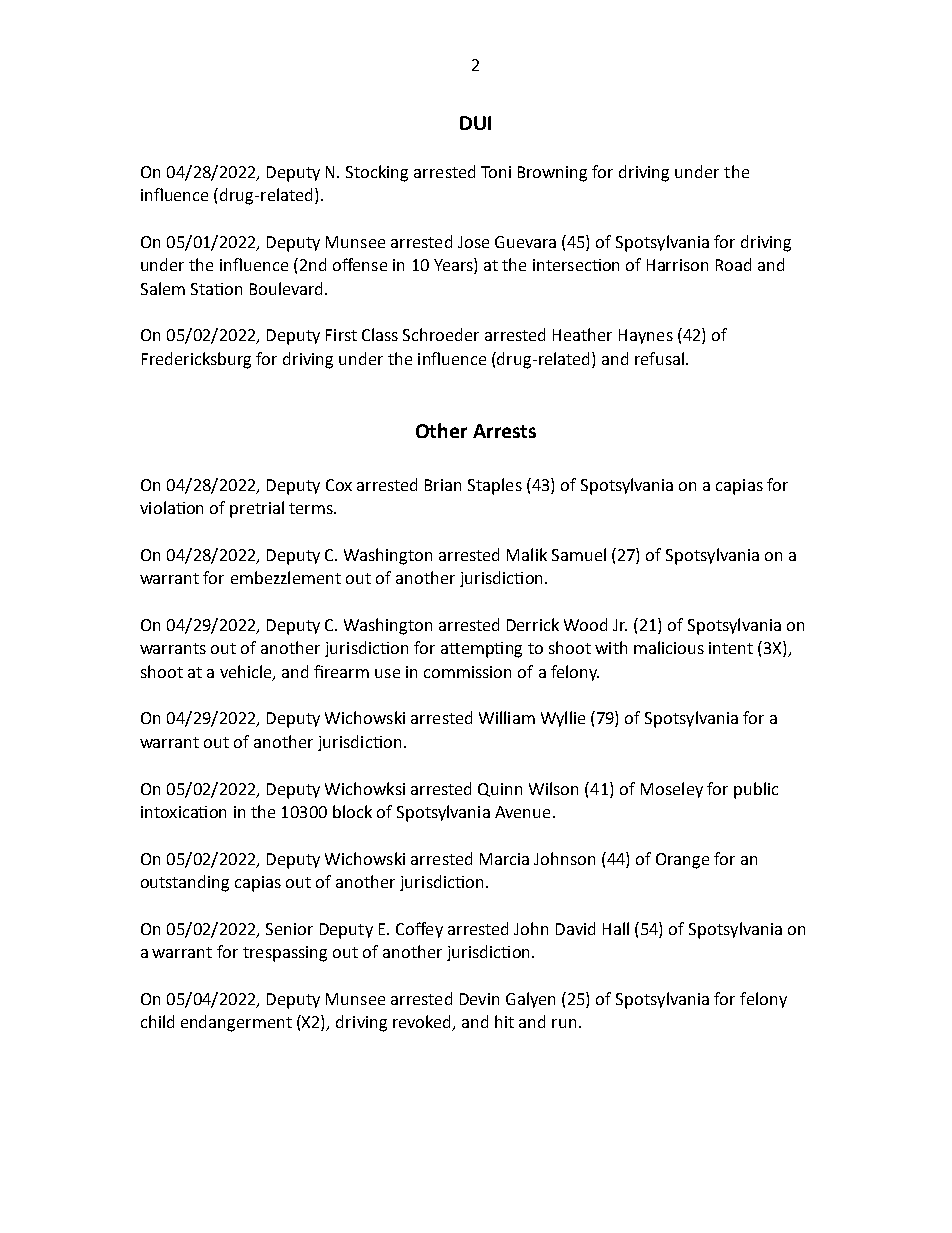  What do you see at coordinates (661, 358) in the image?
I see `refusal` at bounding box center [661, 358].
